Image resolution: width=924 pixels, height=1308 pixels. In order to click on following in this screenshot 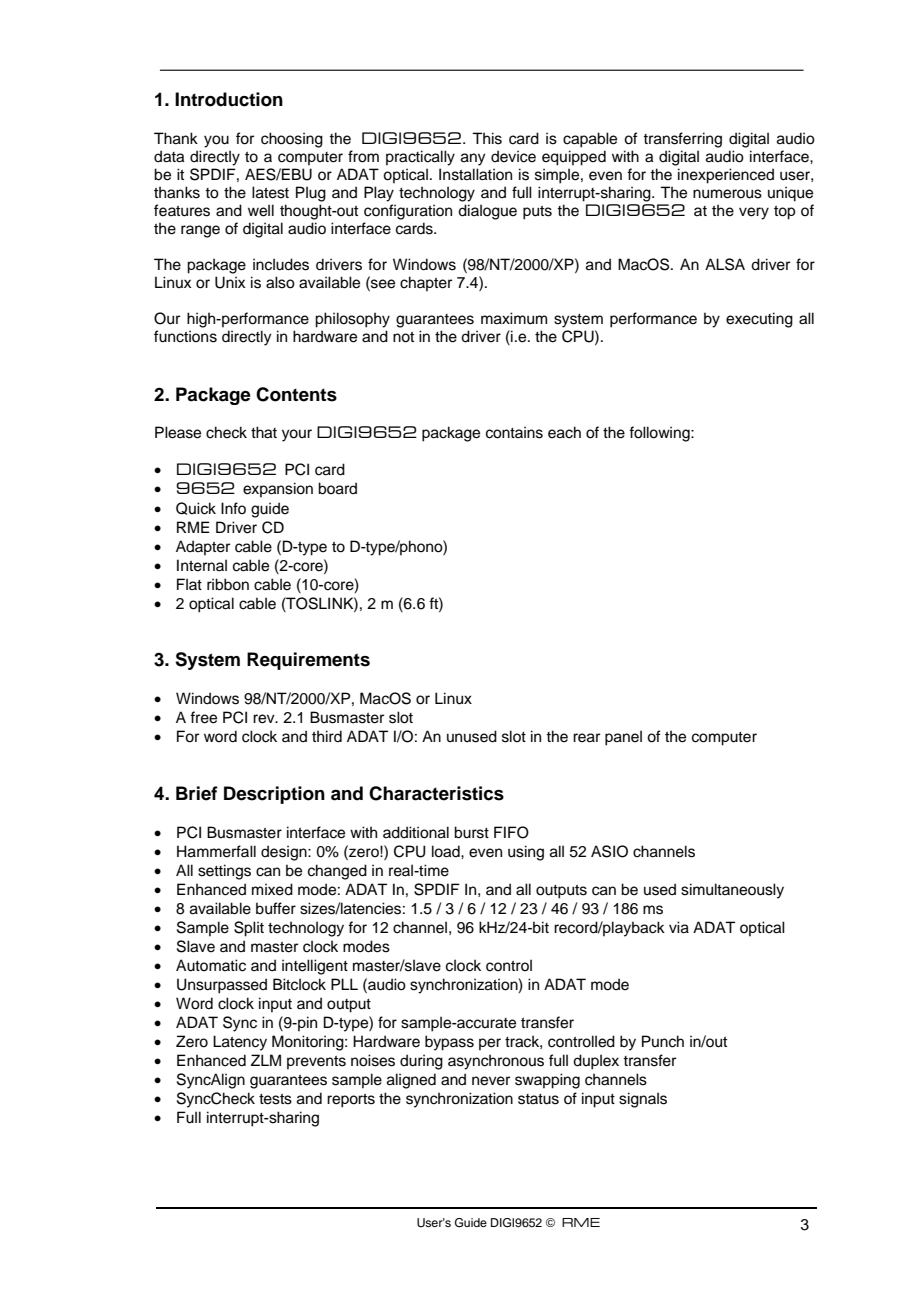, I will do `click(660, 434)`.
